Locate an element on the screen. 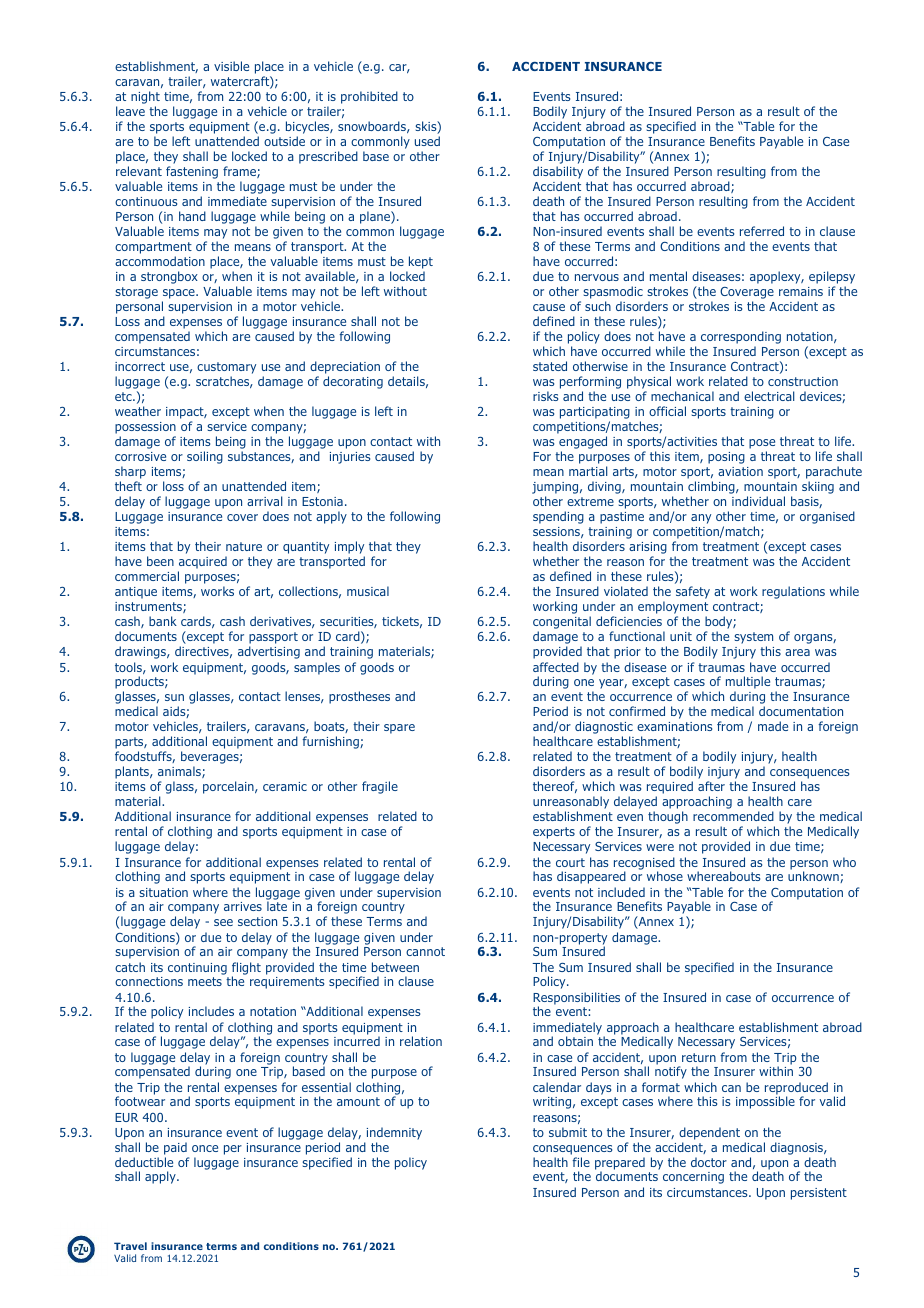 The image size is (924, 1308). paid is located at coordinates (175, 1148).
